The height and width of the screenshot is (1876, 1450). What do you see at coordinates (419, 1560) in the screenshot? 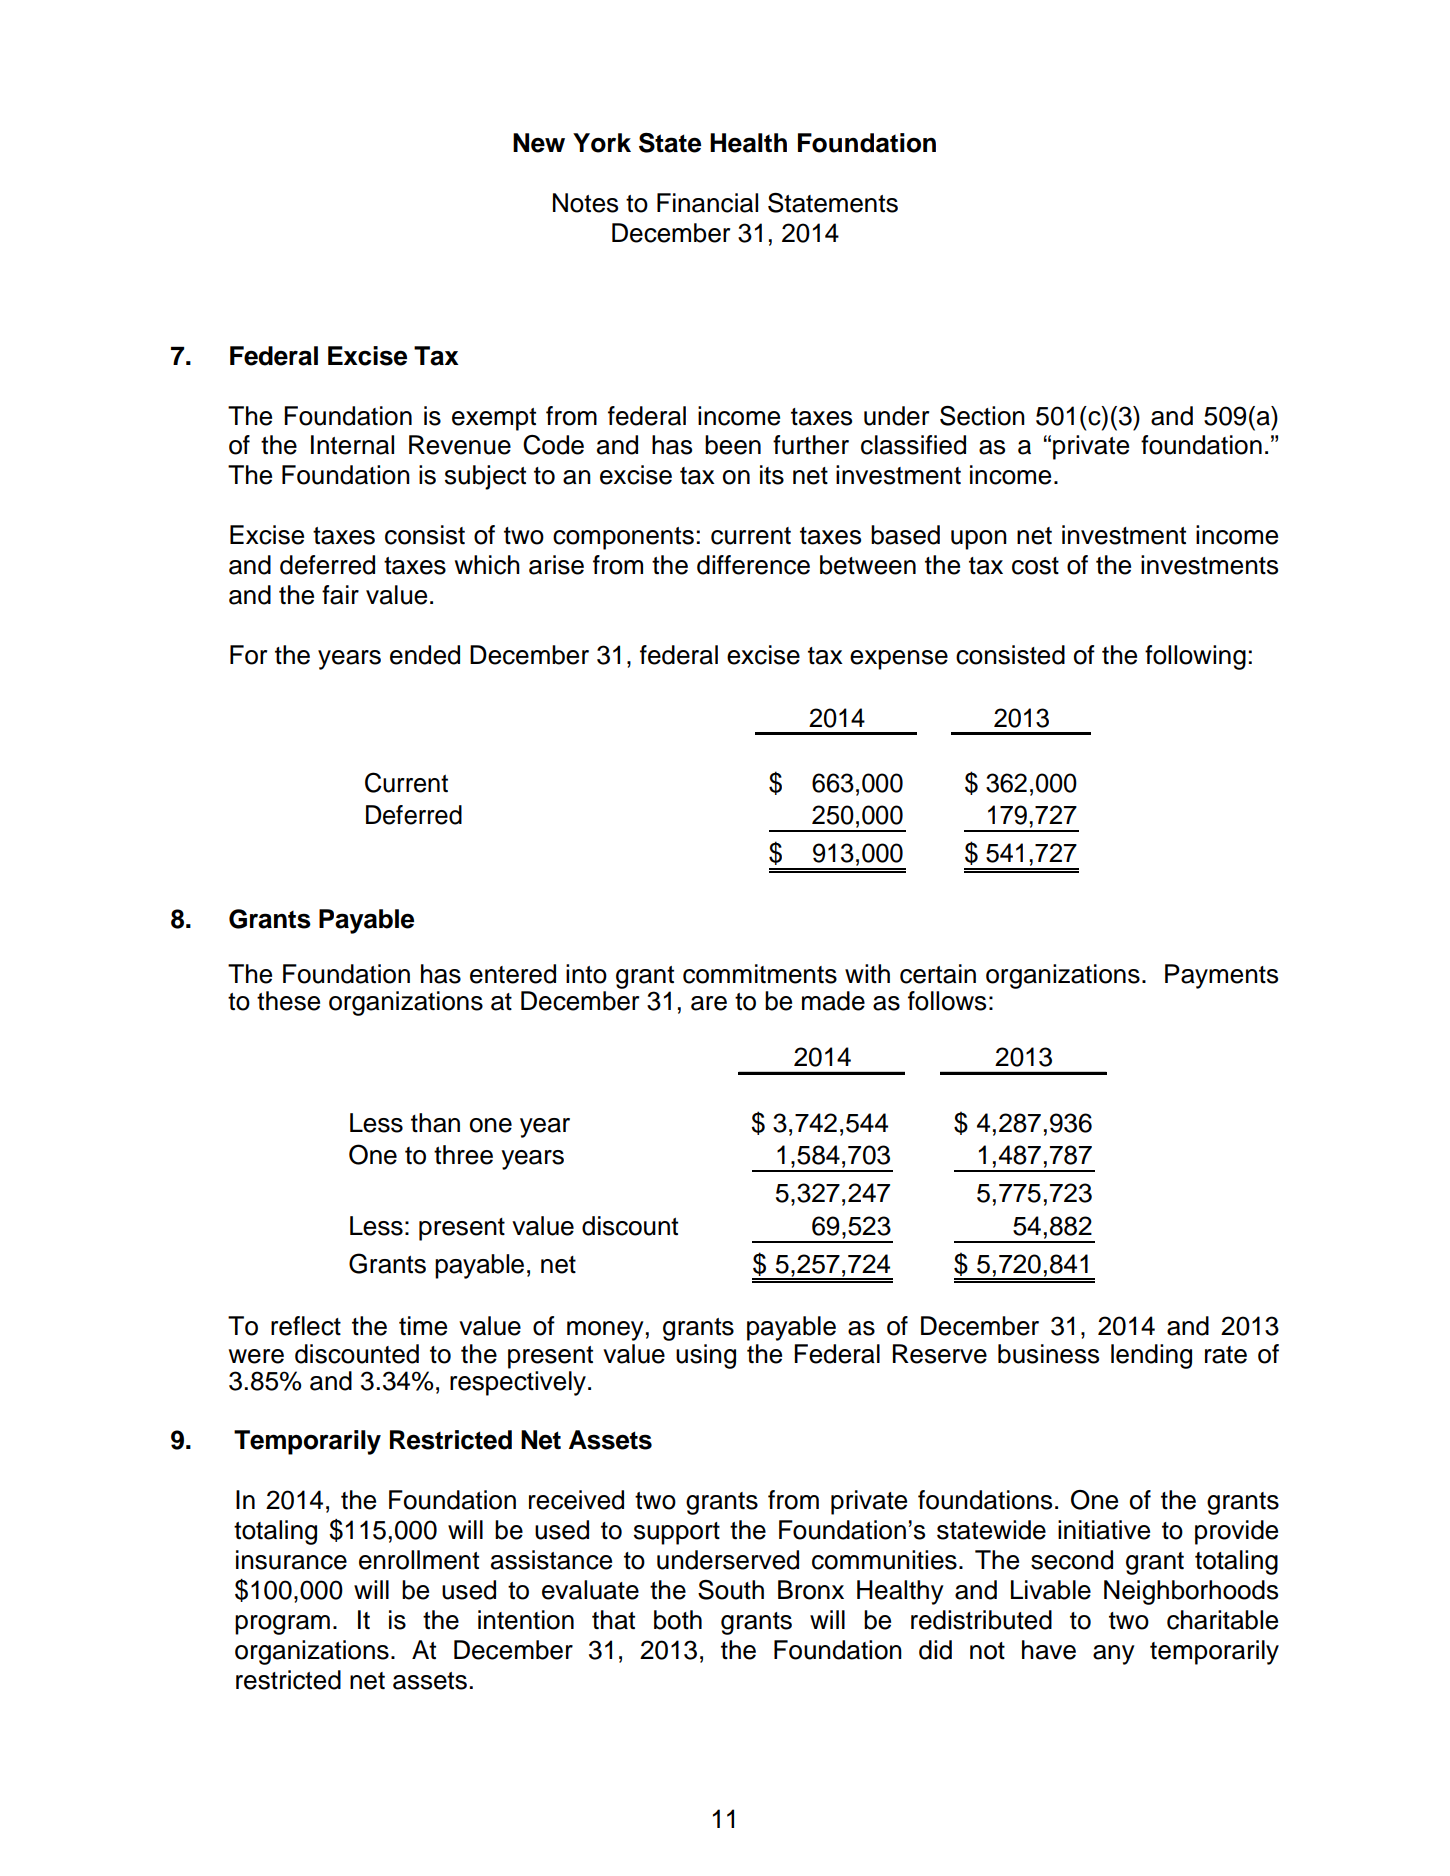
I see `enrollment` at bounding box center [419, 1560].
